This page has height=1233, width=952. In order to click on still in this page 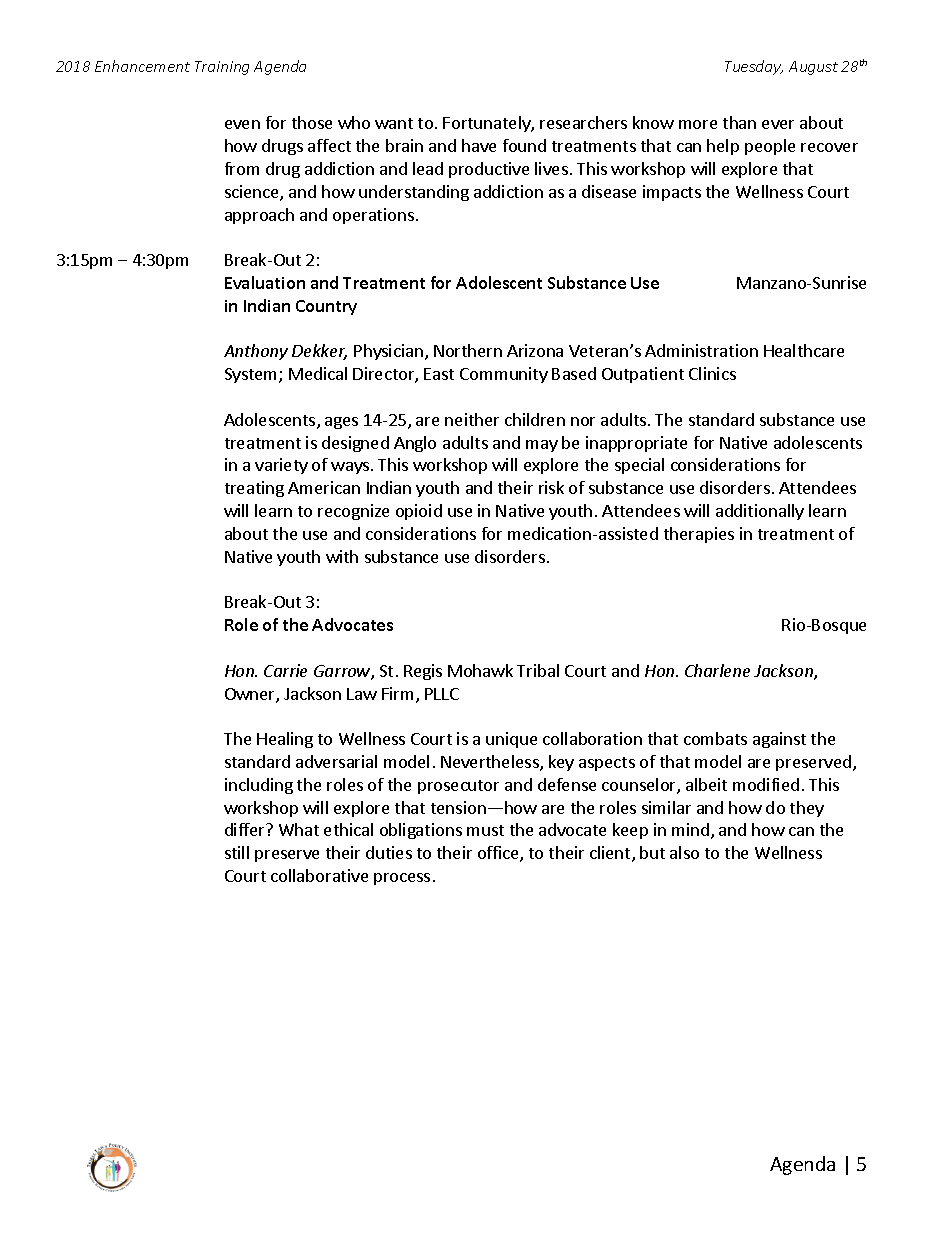, I will do `click(237, 852)`.
